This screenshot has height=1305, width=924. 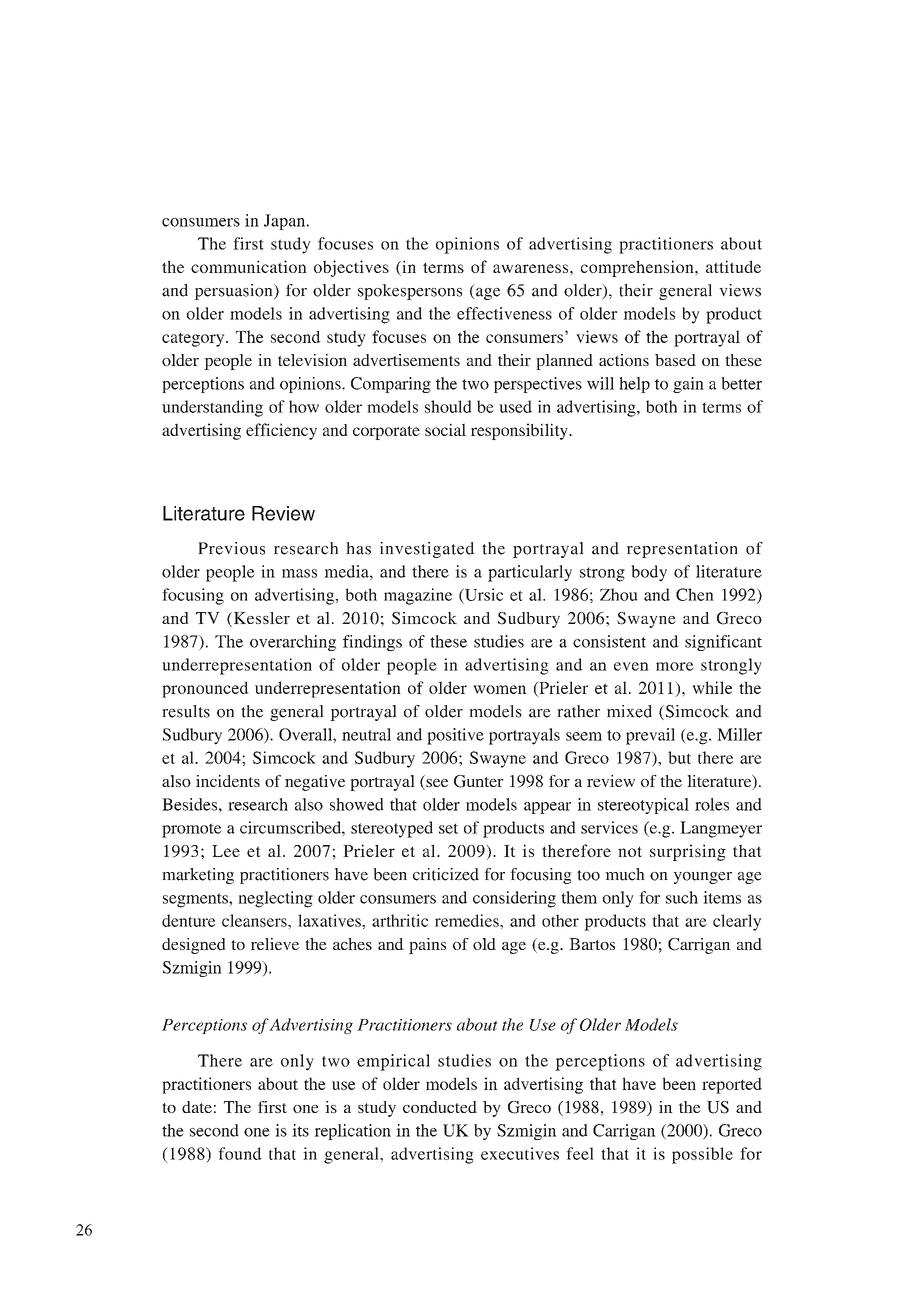 What do you see at coordinates (500, 689) in the screenshot?
I see `women` at bounding box center [500, 689].
